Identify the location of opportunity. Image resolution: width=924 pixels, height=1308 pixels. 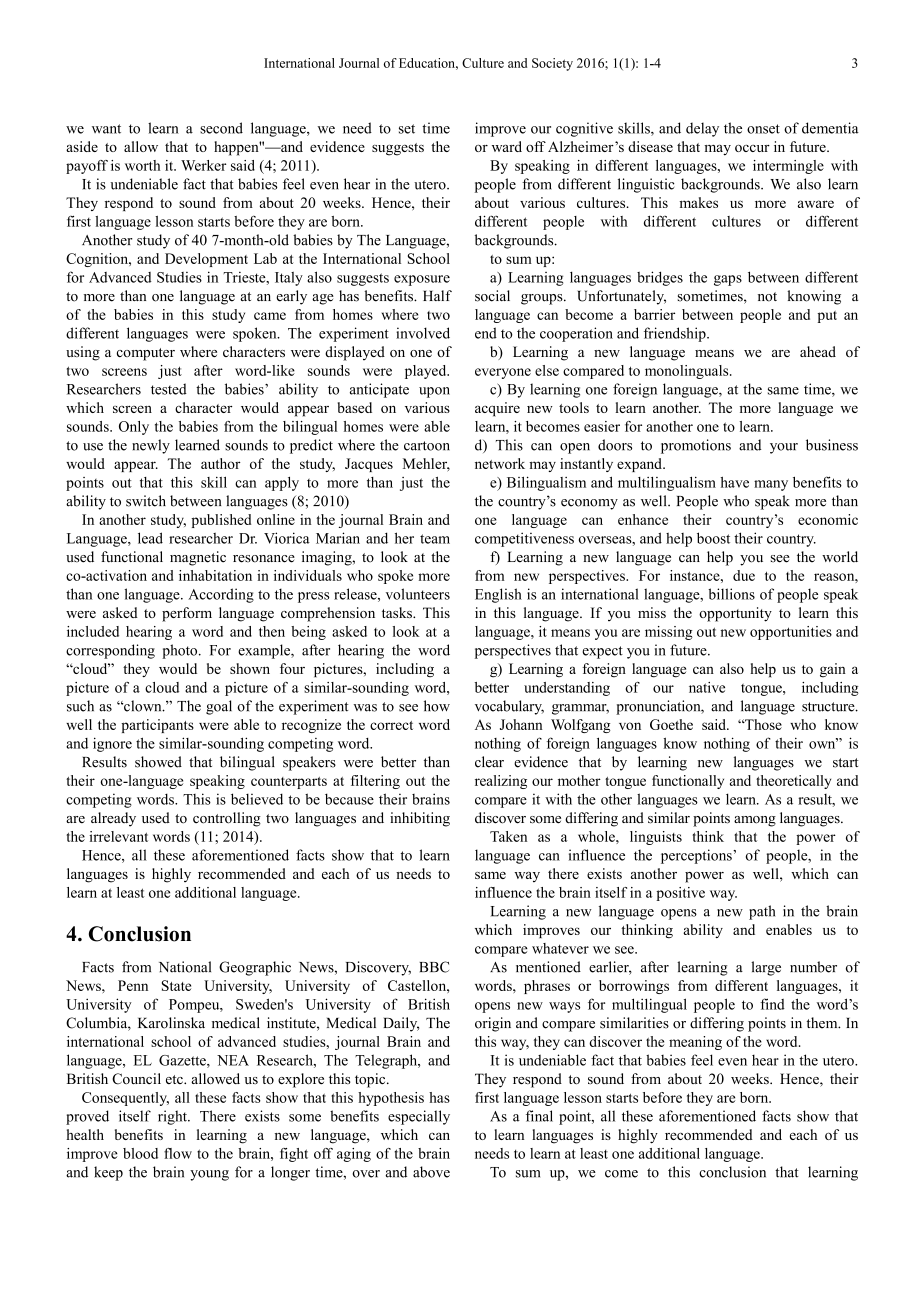
(735, 614).
